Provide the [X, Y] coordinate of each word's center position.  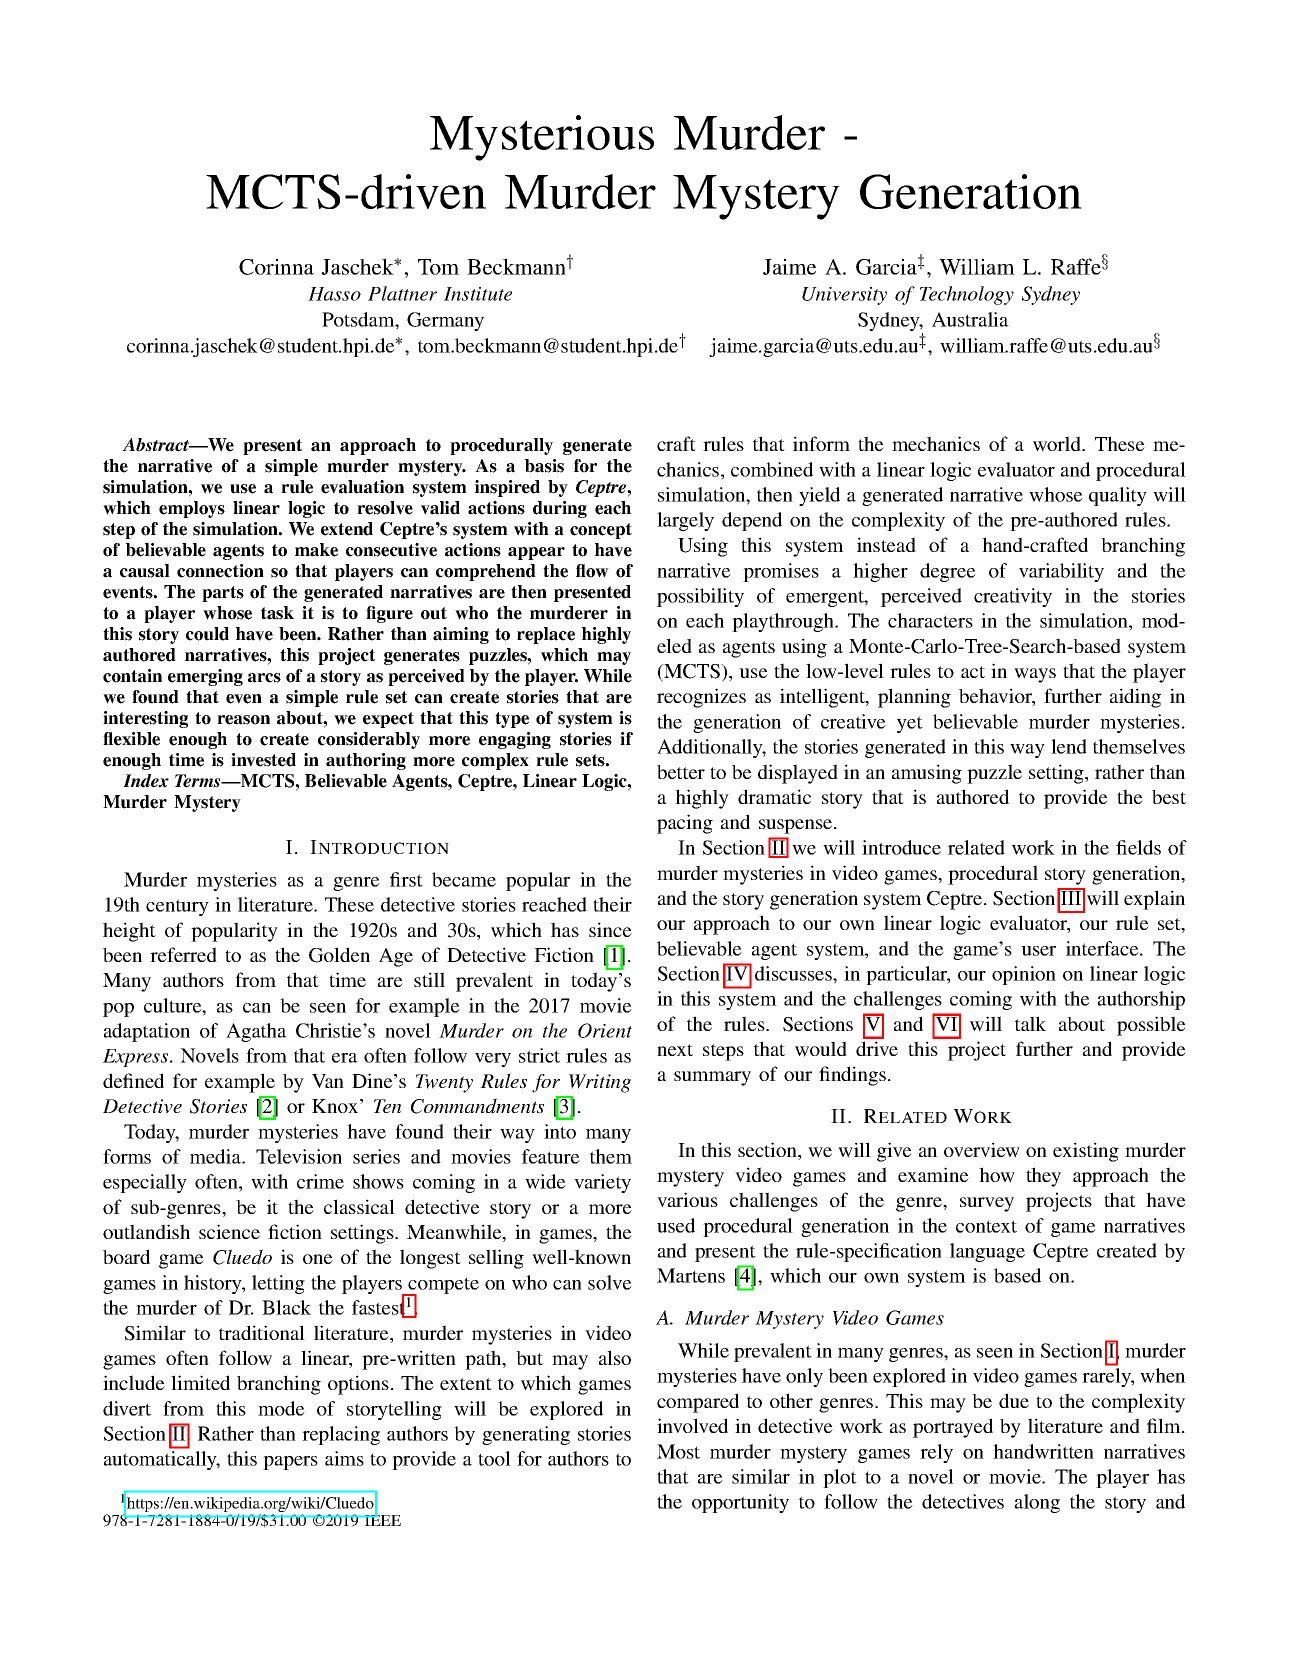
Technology [967, 295]
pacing [685, 824]
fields [1138, 847]
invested [263, 760]
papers [290, 1463]
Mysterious [542, 138]
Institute [478, 294]
